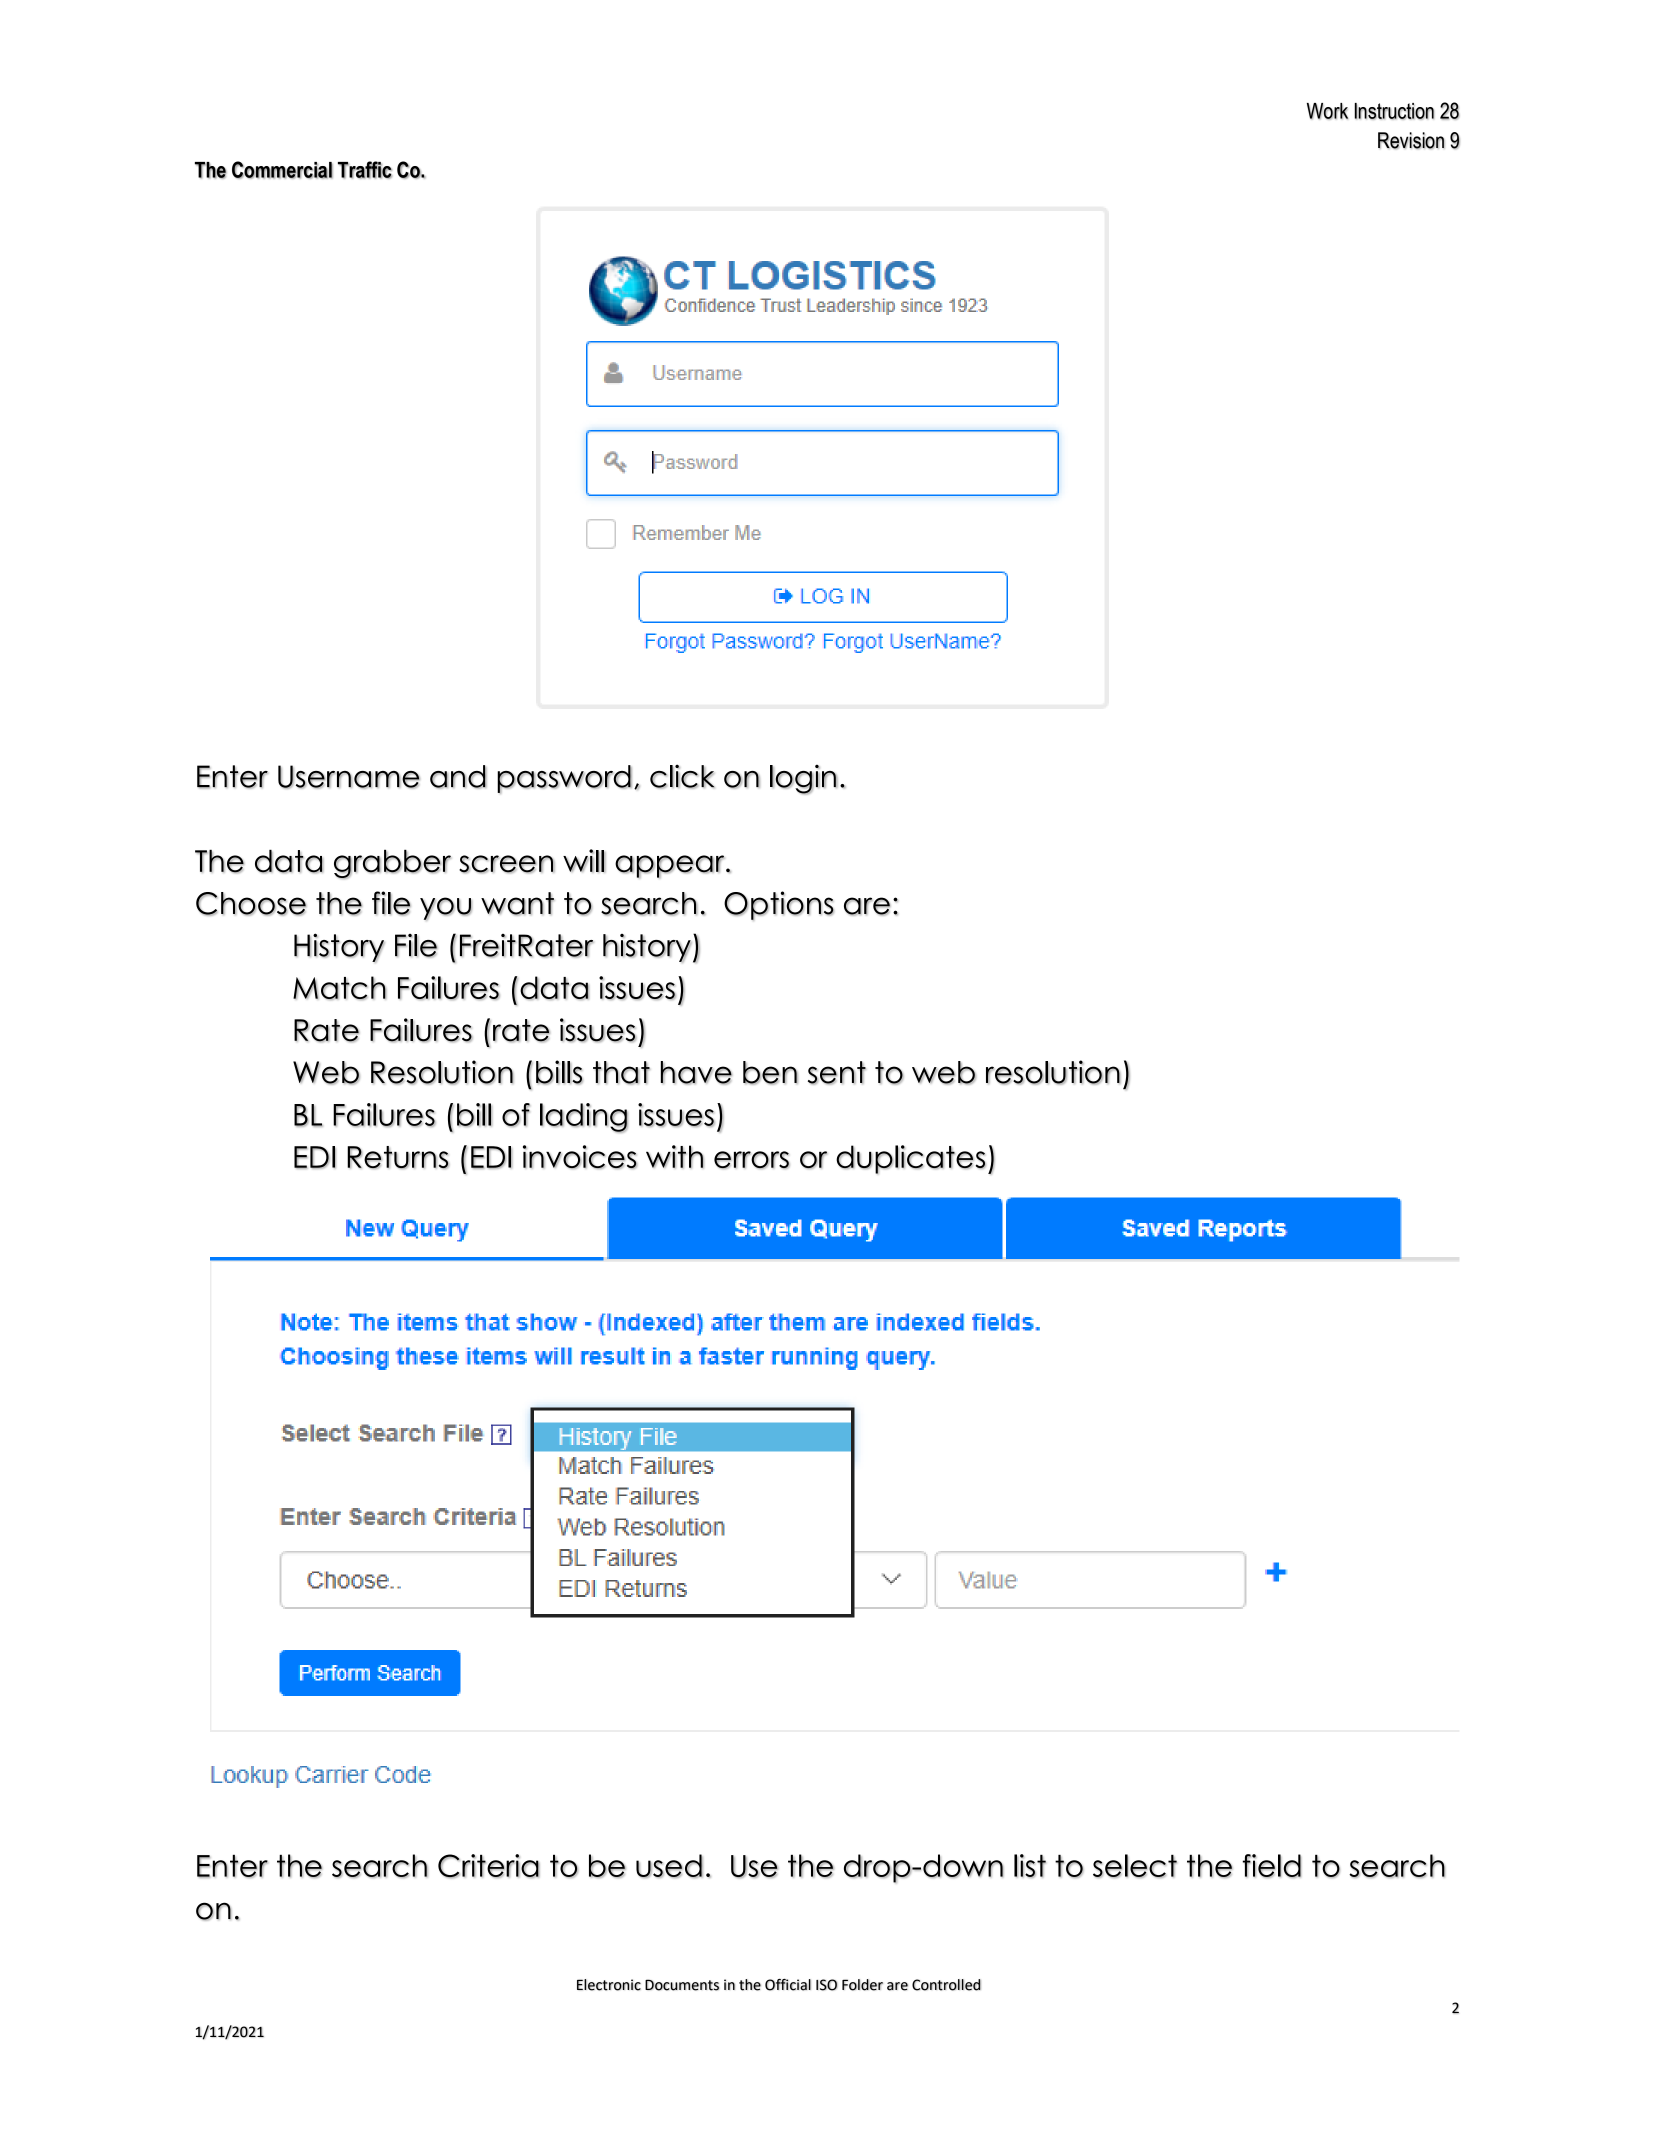 The width and height of the document is (1654, 2141). What do you see at coordinates (1394, 111) in the document?
I see `Instruction` at bounding box center [1394, 111].
